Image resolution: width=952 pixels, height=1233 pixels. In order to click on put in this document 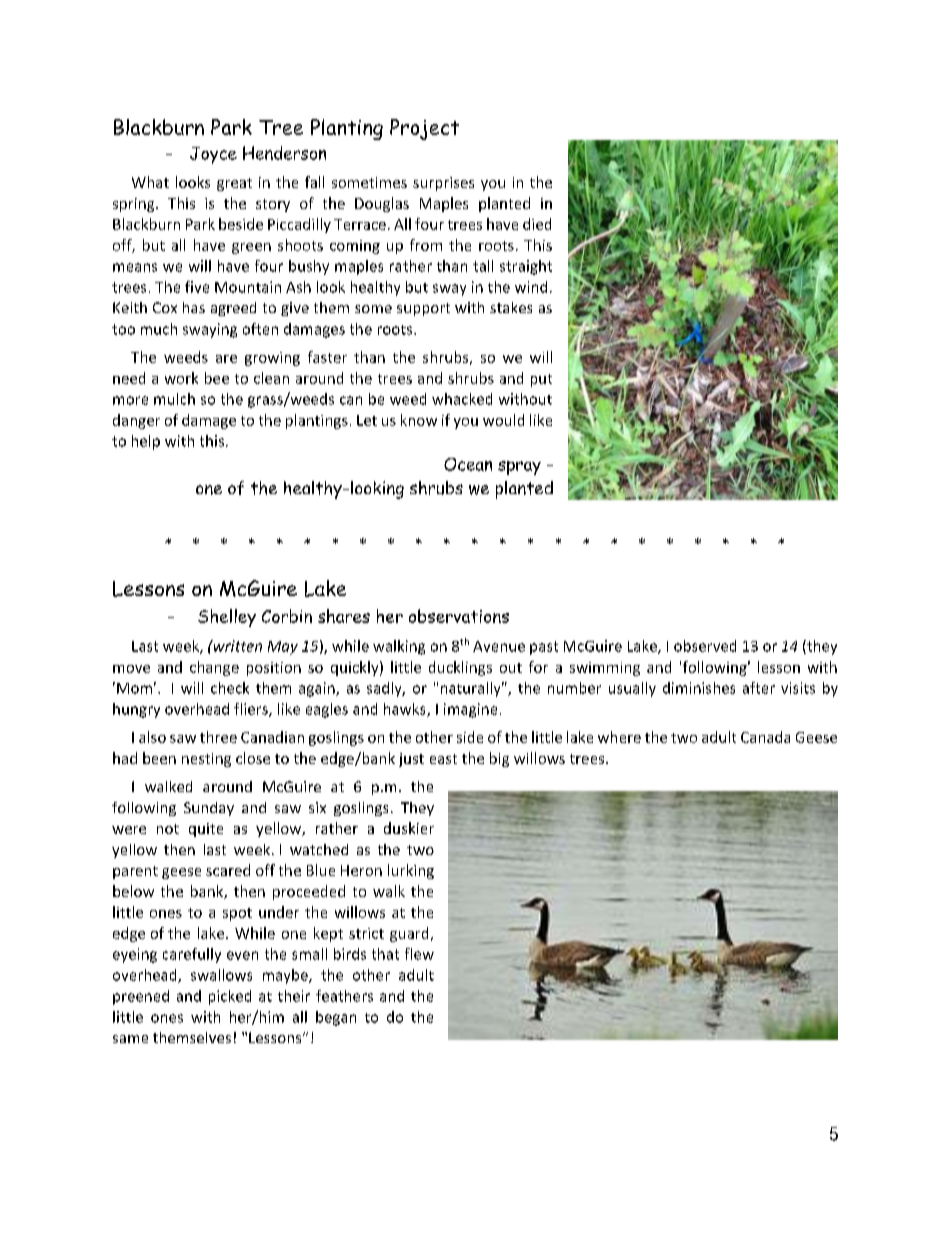, I will do `click(541, 380)`.
